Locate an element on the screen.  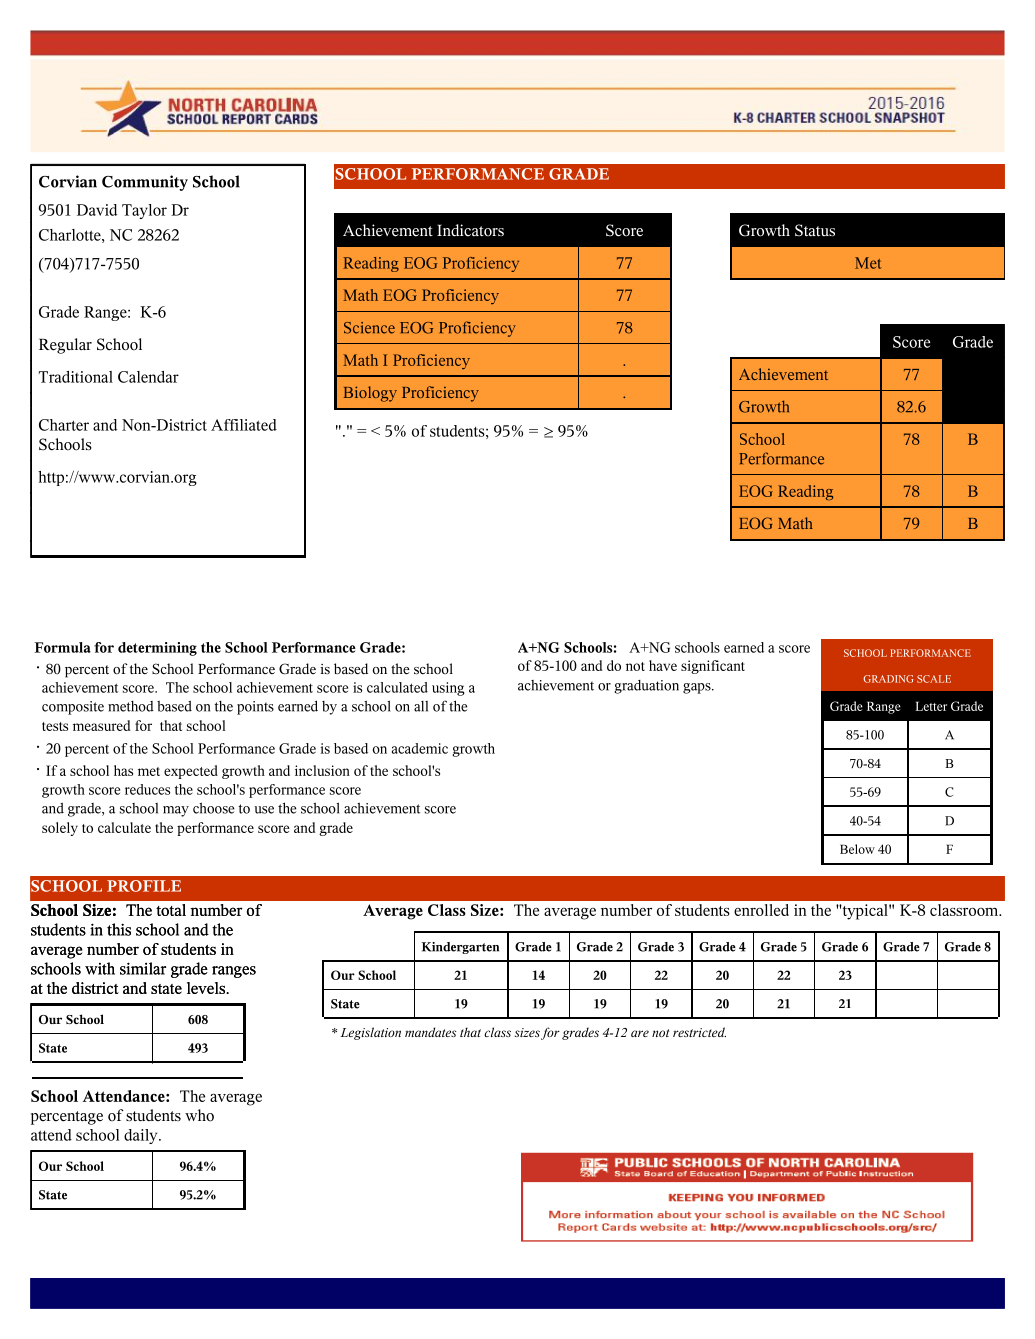
Indicators is located at coordinates (470, 230).
